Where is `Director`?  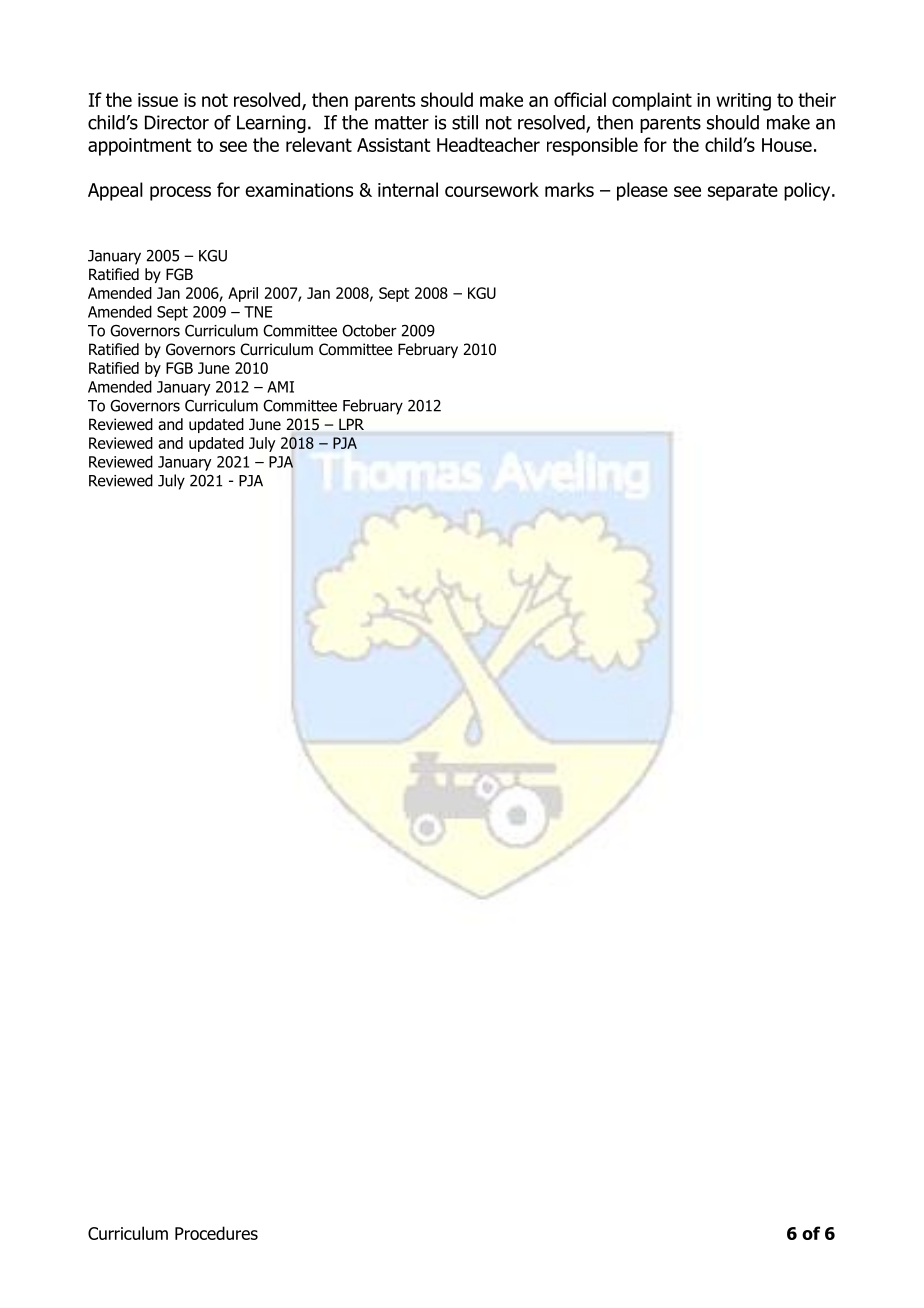
Director is located at coordinates (177, 122).
